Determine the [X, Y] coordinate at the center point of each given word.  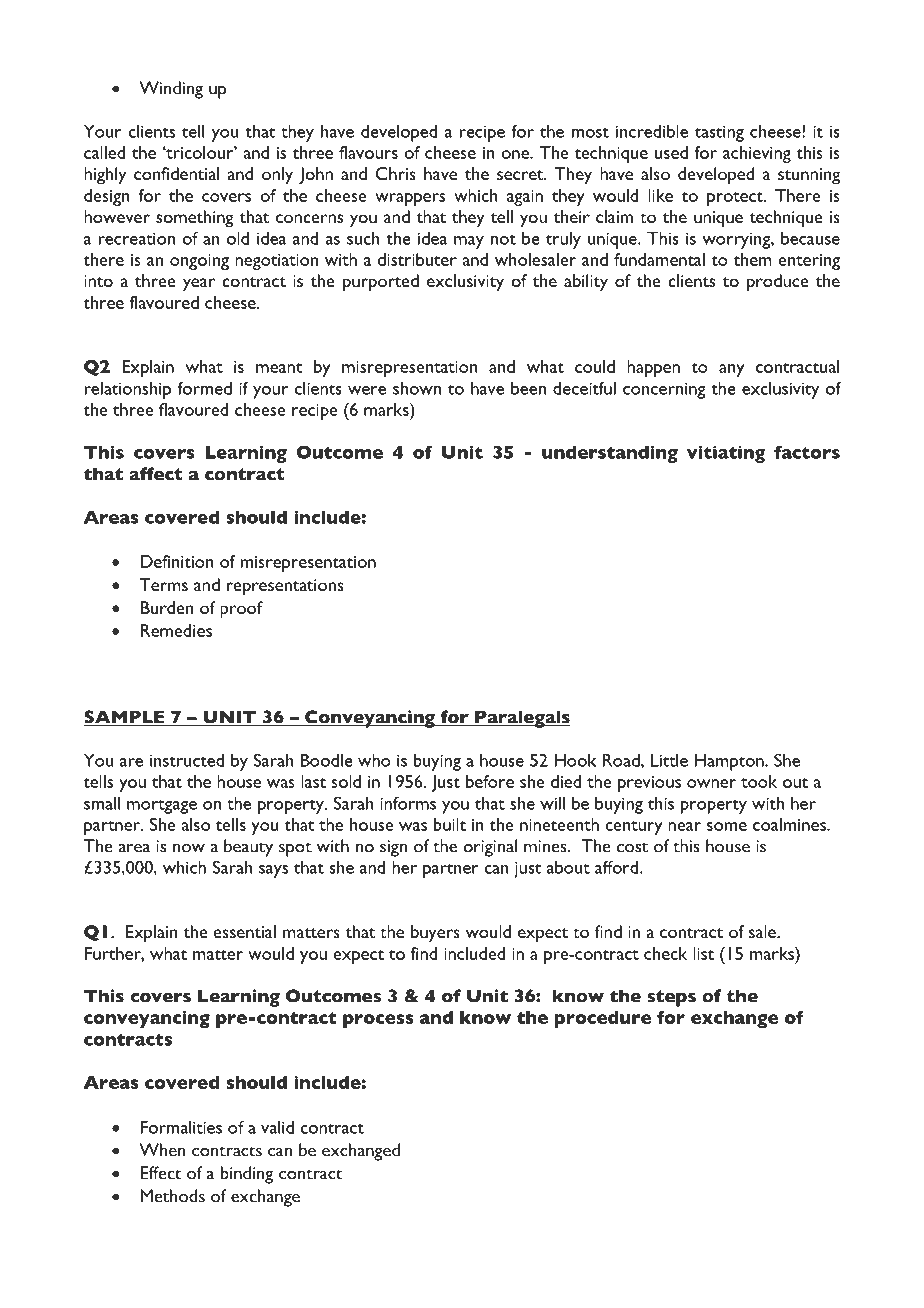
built [450, 824]
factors [807, 452]
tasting [719, 133]
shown [417, 388]
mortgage [162, 807]
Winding [171, 90]
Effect [161, 1173]
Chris [396, 173]
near [684, 826]
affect [156, 474]
